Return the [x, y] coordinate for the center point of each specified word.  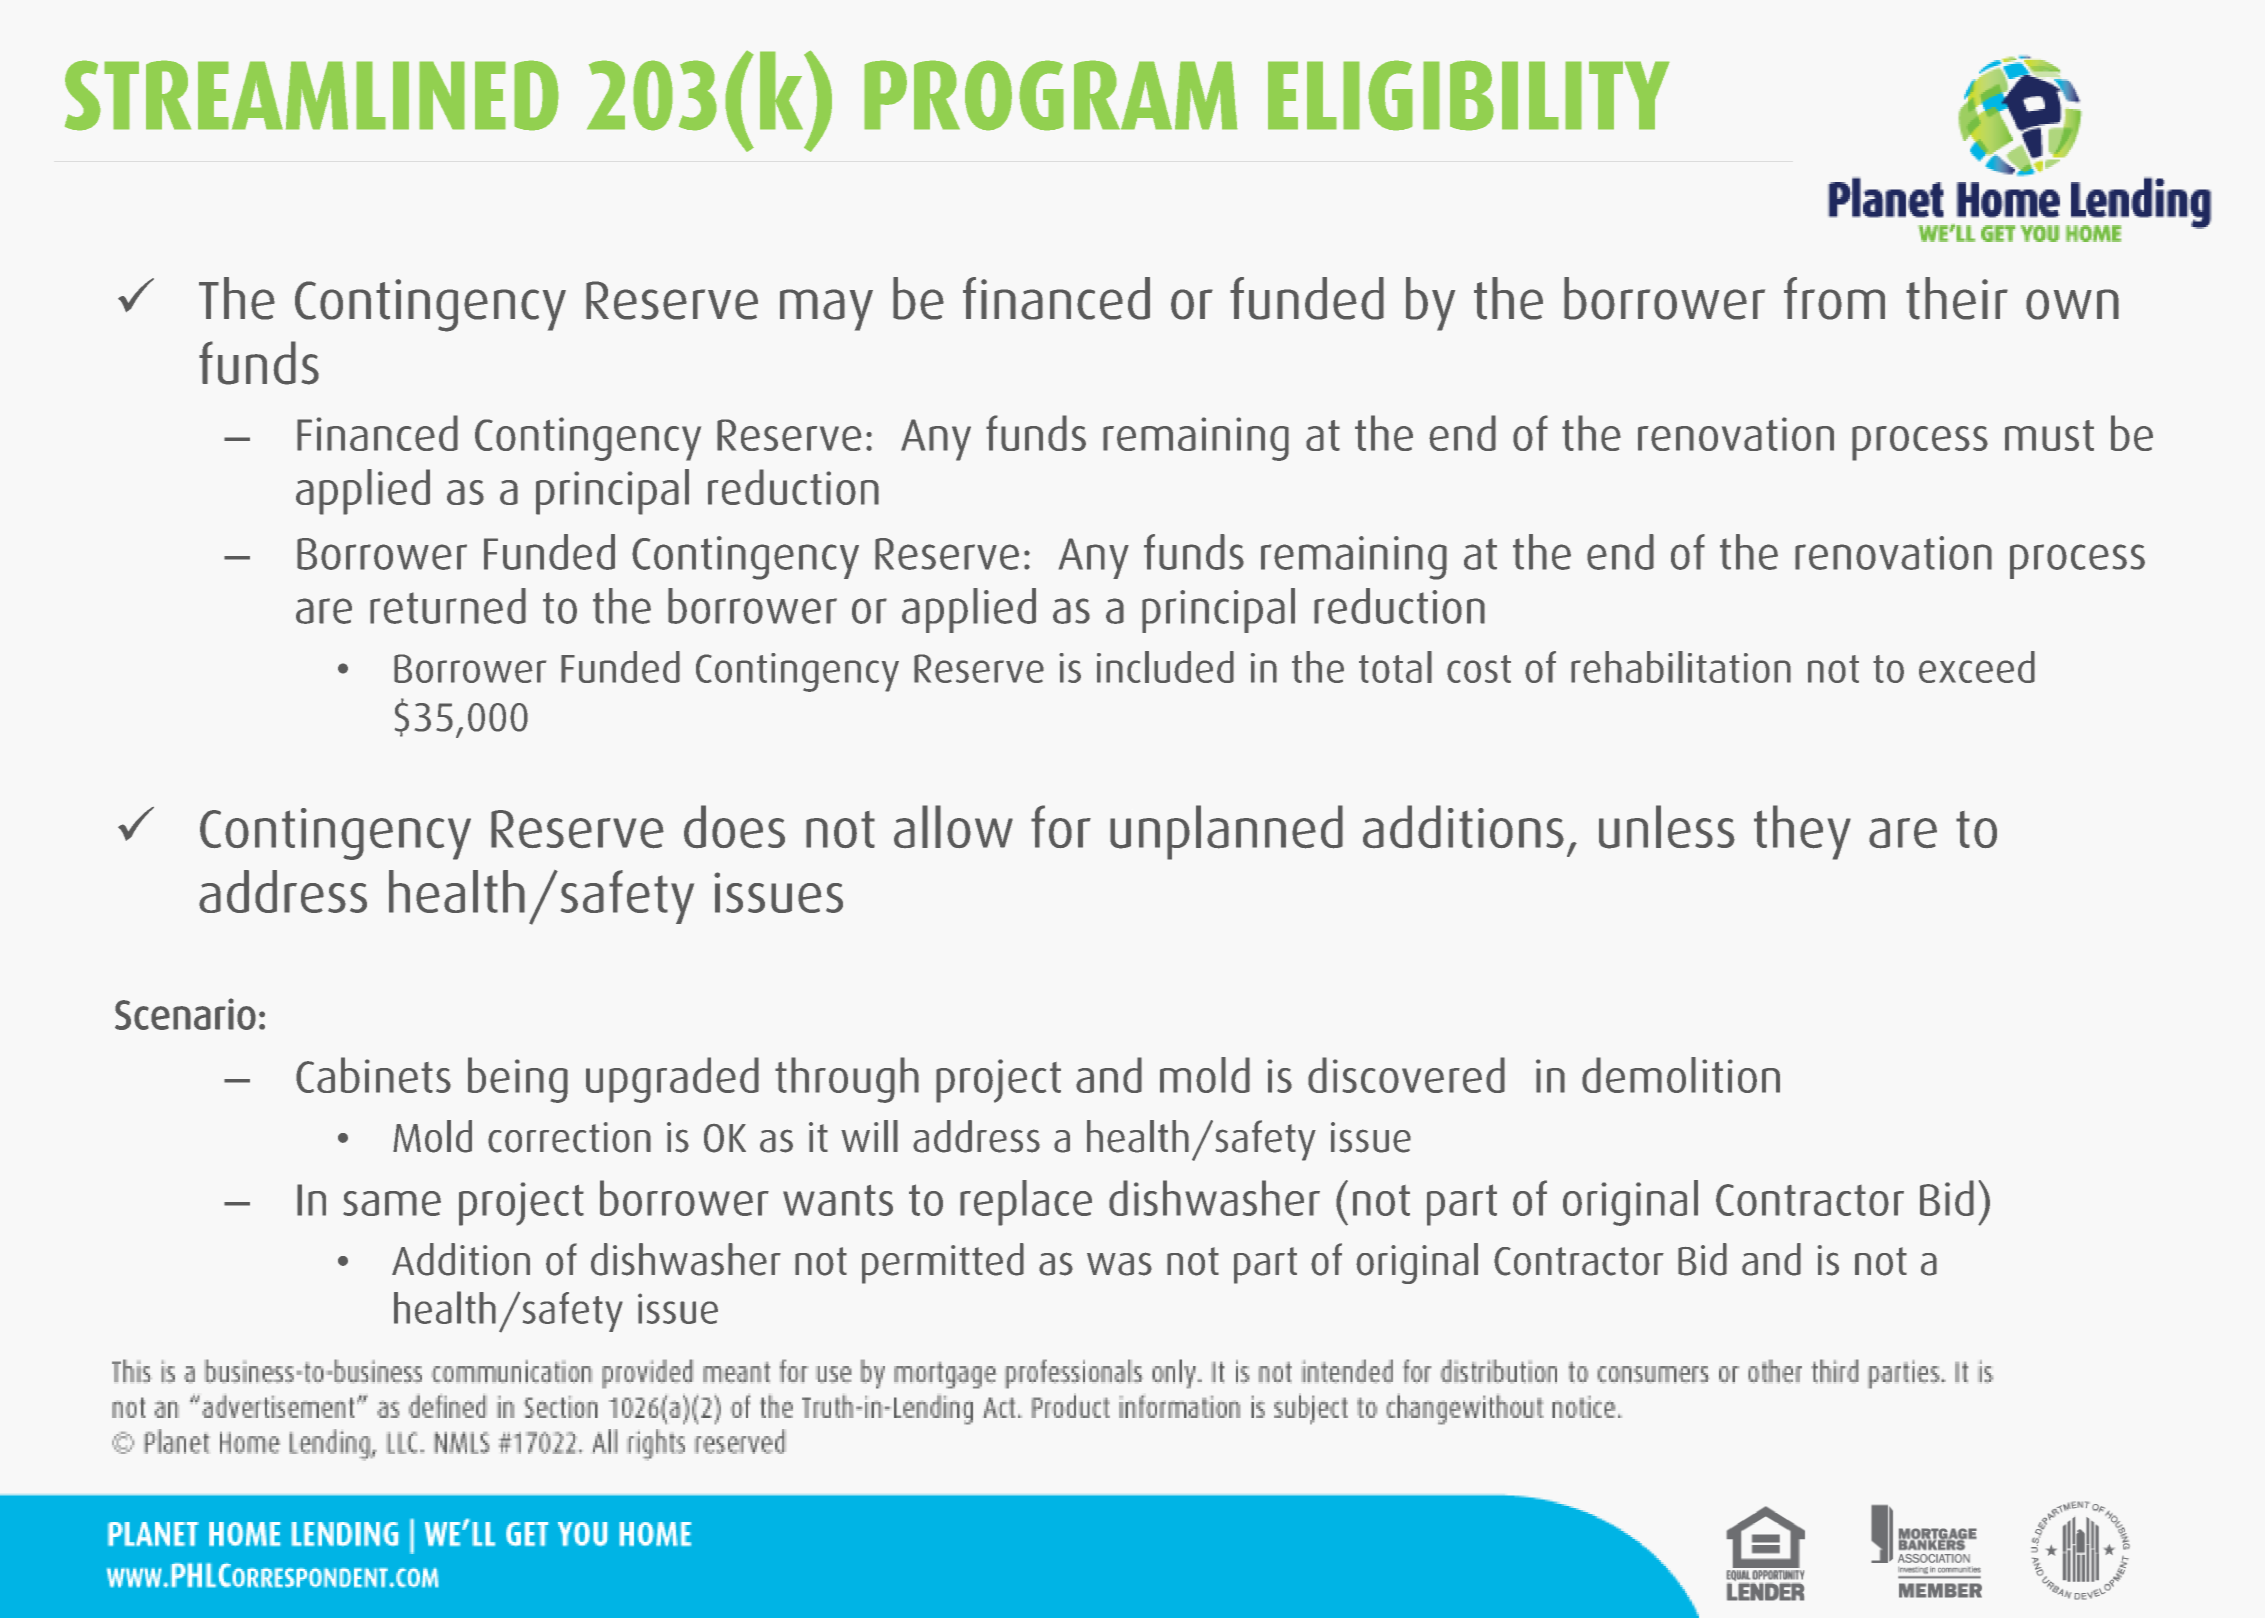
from [1834, 298]
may [826, 310]
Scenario [185, 1014]
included [1165, 667]
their [1957, 298]
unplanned [1226, 832]
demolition [1681, 1075]
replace [1026, 1203]
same [392, 1203]
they [1802, 832]
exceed [1977, 667]
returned [448, 606]
